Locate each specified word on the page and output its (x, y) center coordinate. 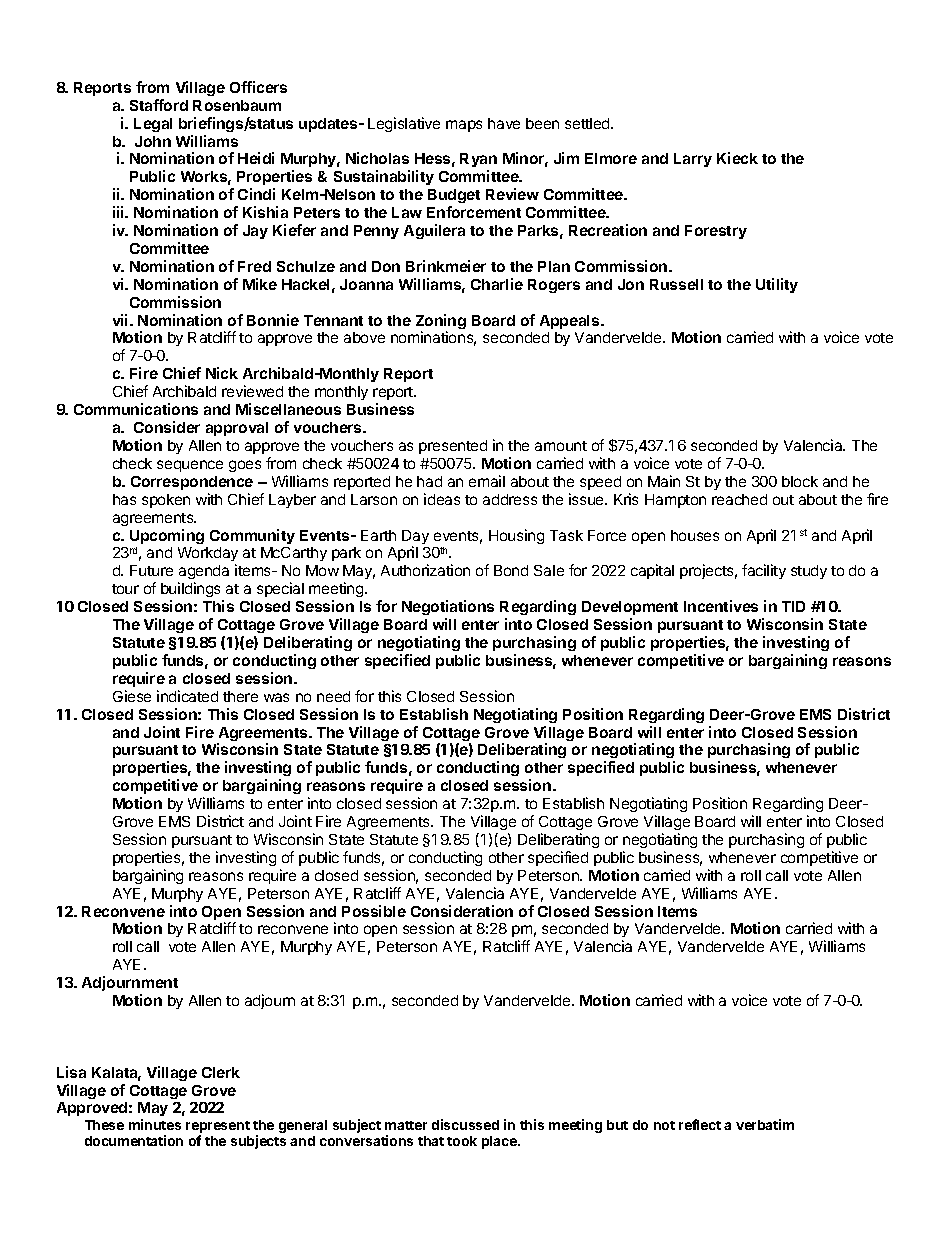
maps (464, 126)
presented (453, 447)
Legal (153, 125)
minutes (155, 1124)
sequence (190, 466)
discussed (465, 1124)
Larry (693, 160)
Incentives (721, 606)
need (333, 696)
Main (664, 481)
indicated (187, 696)
